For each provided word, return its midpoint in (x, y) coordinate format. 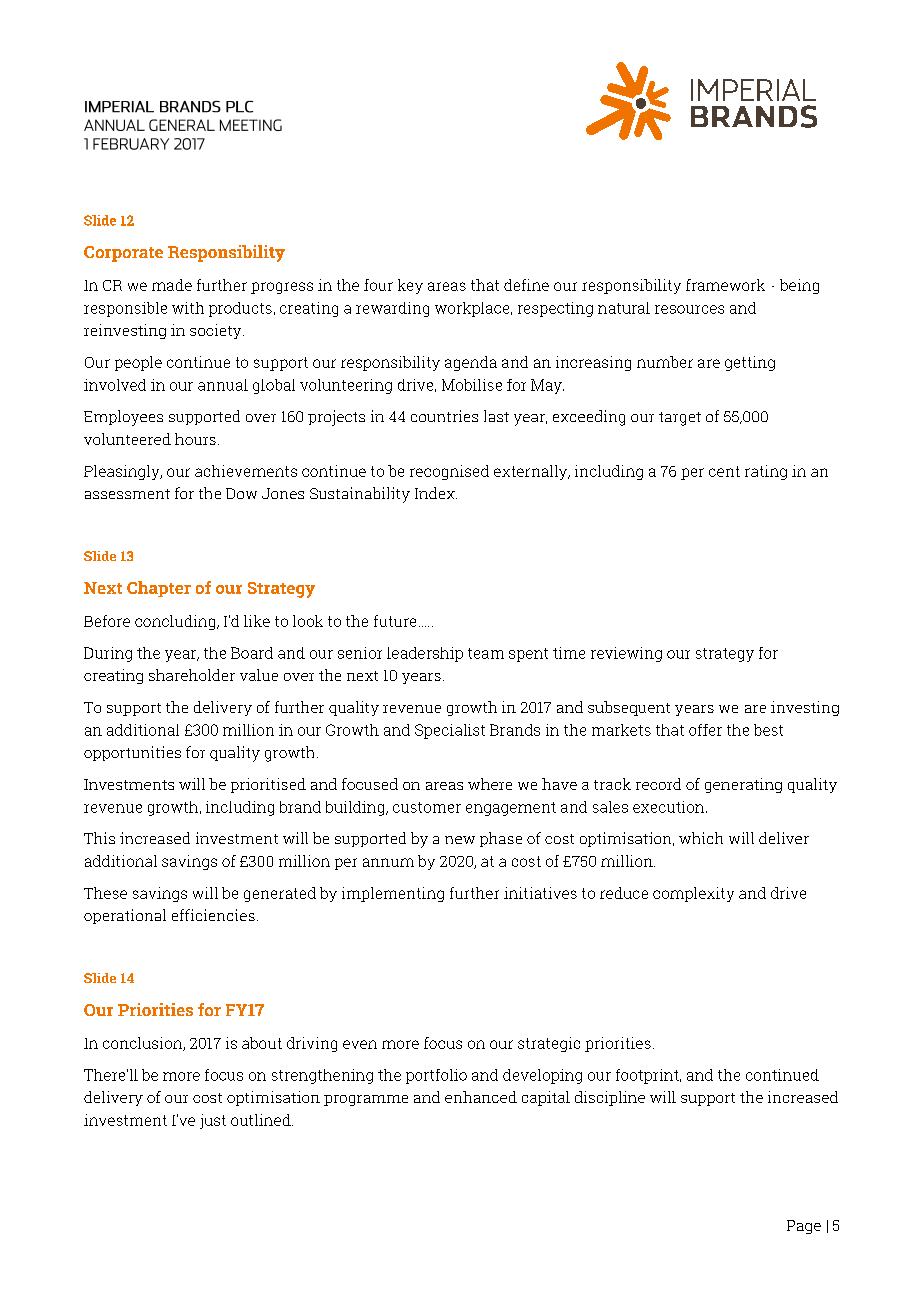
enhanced (481, 1097)
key (410, 286)
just (213, 1121)
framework (725, 285)
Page (804, 1227)
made (172, 285)
